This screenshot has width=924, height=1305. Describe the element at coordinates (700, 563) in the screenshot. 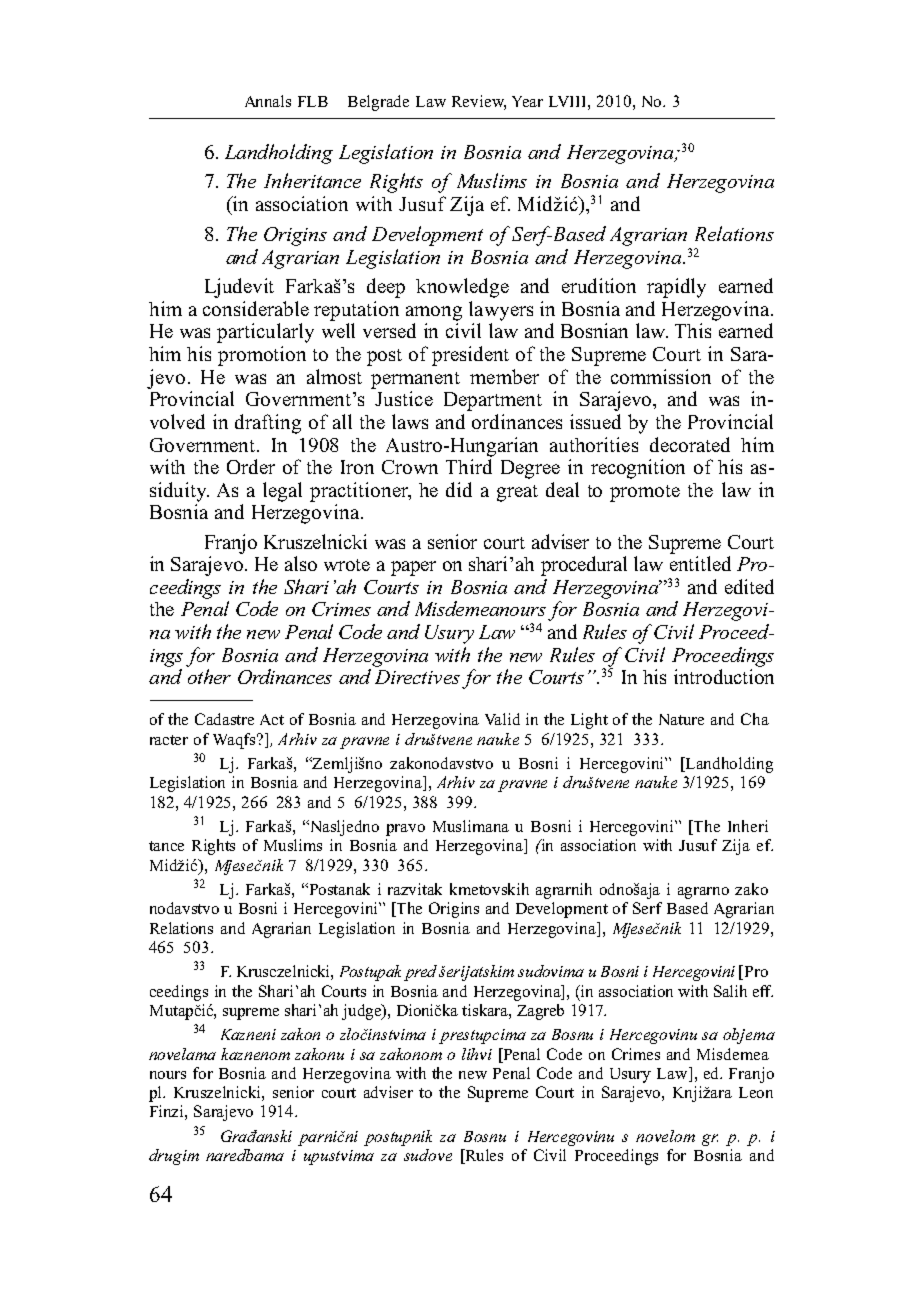

I see `entitled` at that location.
